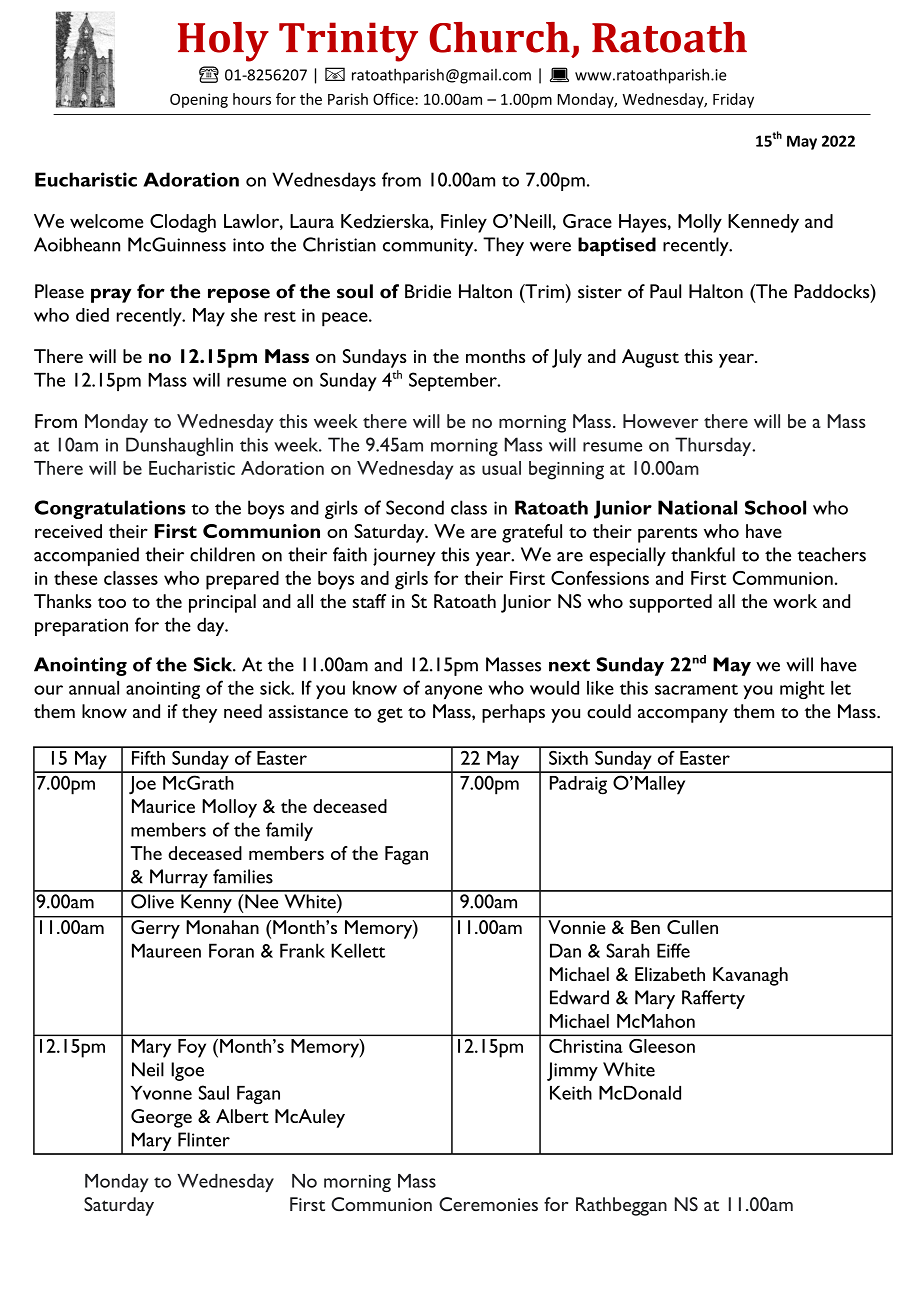 This page has width=924, height=1308. Describe the element at coordinates (501, 468) in the page. I see `usual` at that location.
